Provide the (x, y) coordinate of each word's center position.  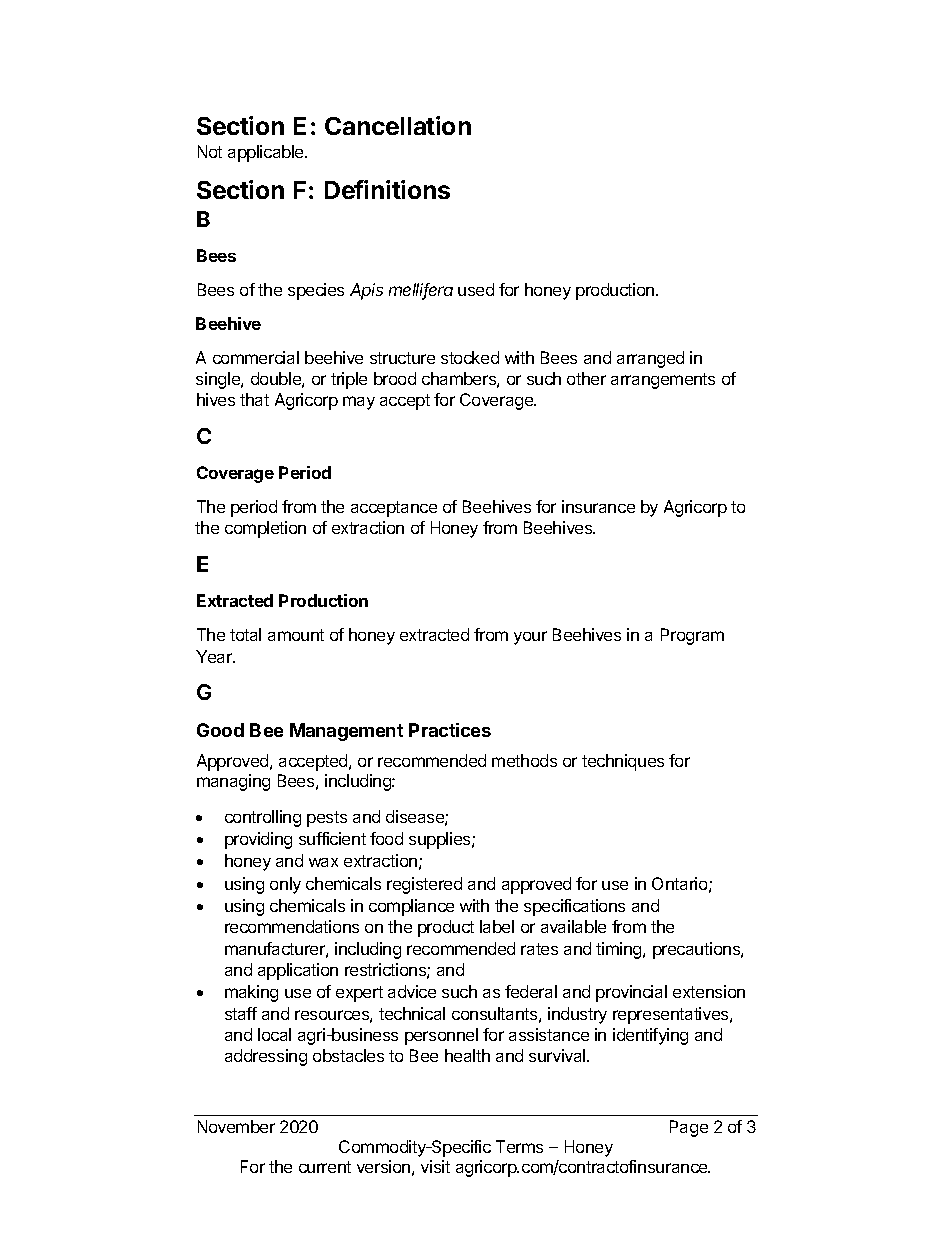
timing (620, 950)
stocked (470, 357)
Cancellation (398, 125)
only (285, 885)
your (530, 638)
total (245, 634)
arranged (650, 359)
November (236, 1126)
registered (424, 885)
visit (435, 1166)
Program (692, 636)
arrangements (663, 381)
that (254, 399)
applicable (267, 153)
